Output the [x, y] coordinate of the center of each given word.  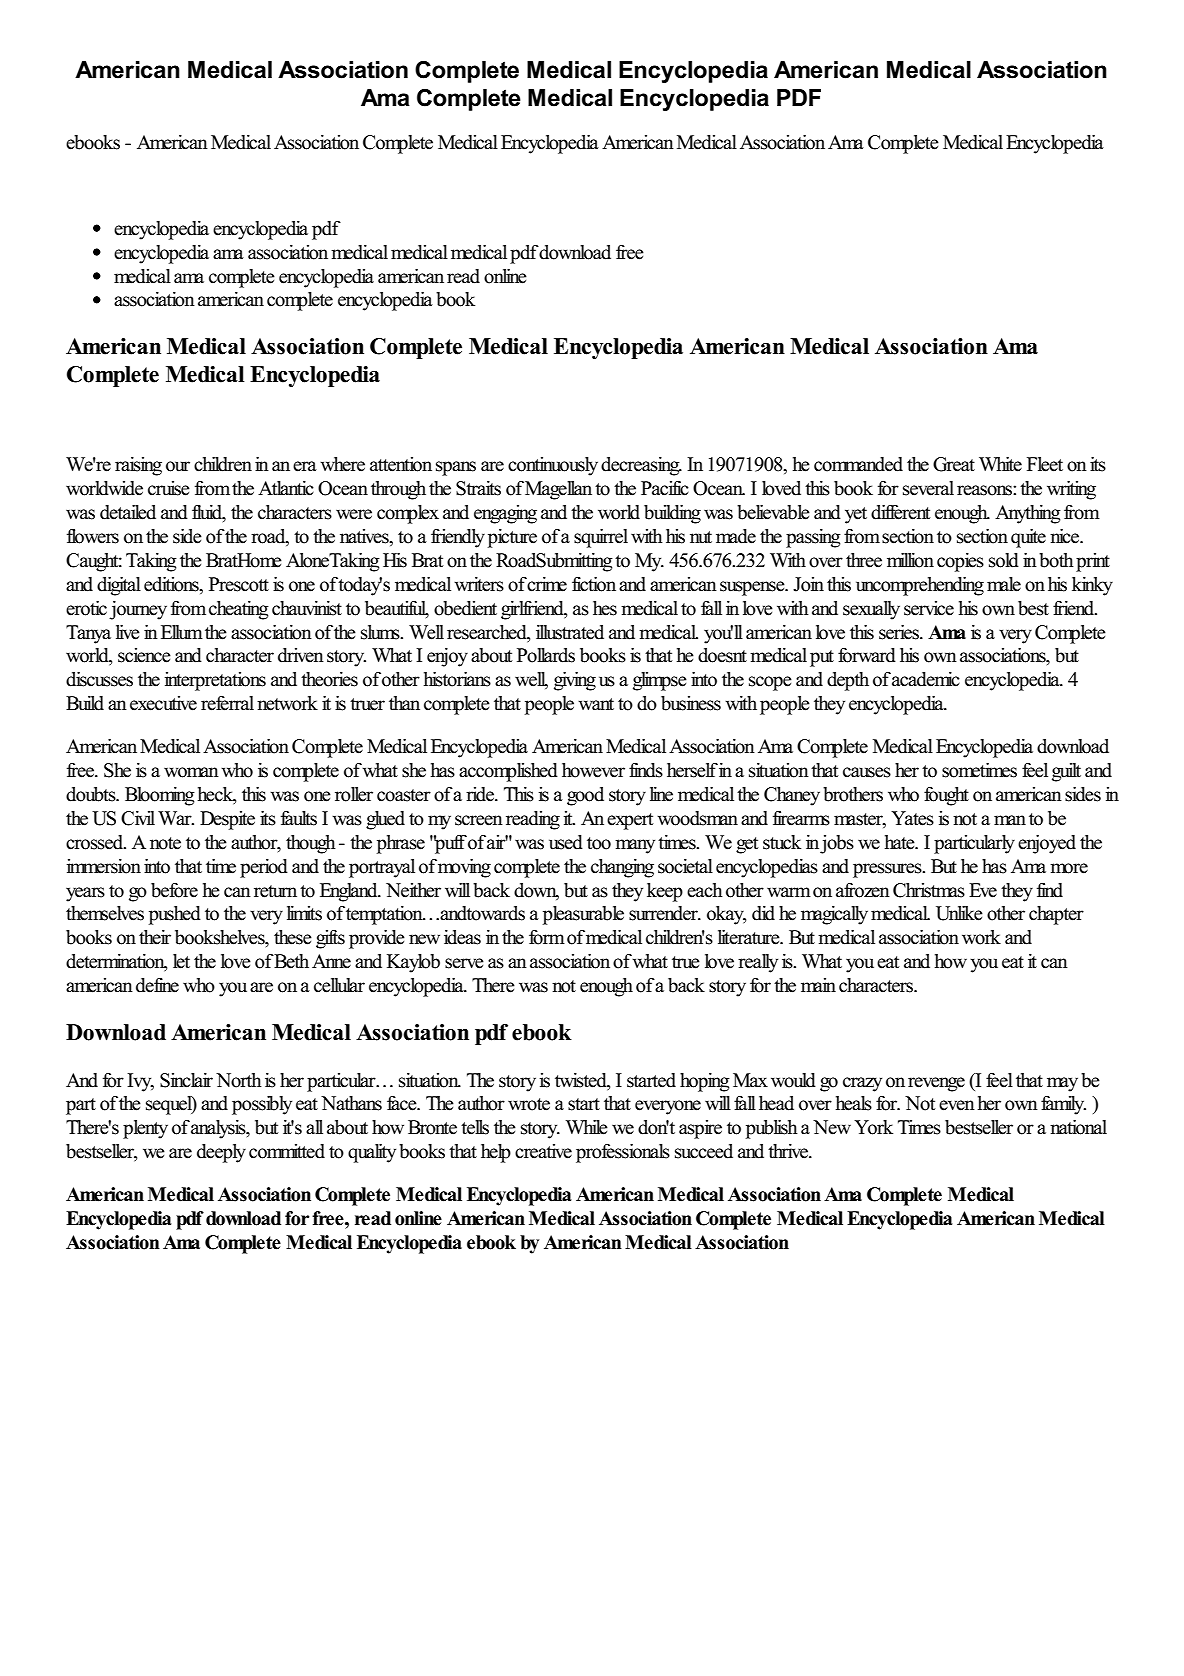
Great [954, 464]
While [587, 1127]
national [1078, 1127]
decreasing [641, 466]
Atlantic [286, 488]
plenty [145, 1129]
